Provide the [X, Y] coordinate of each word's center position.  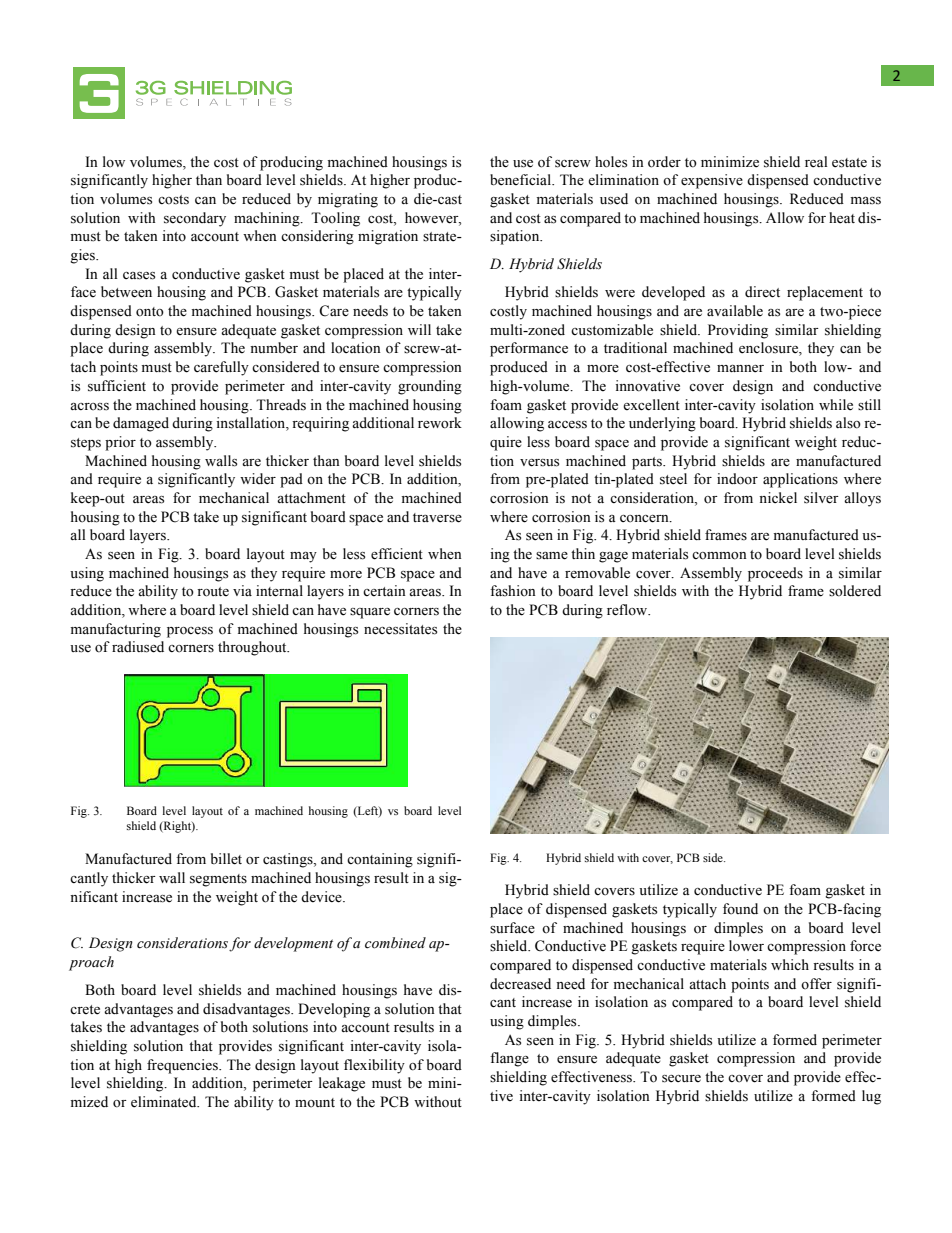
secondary [195, 219]
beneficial [522, 180]
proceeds [775, 574]
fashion [513, 591]
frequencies [183, 1066]
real [816, 162]
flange [509, 1059]
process [190, 632]
